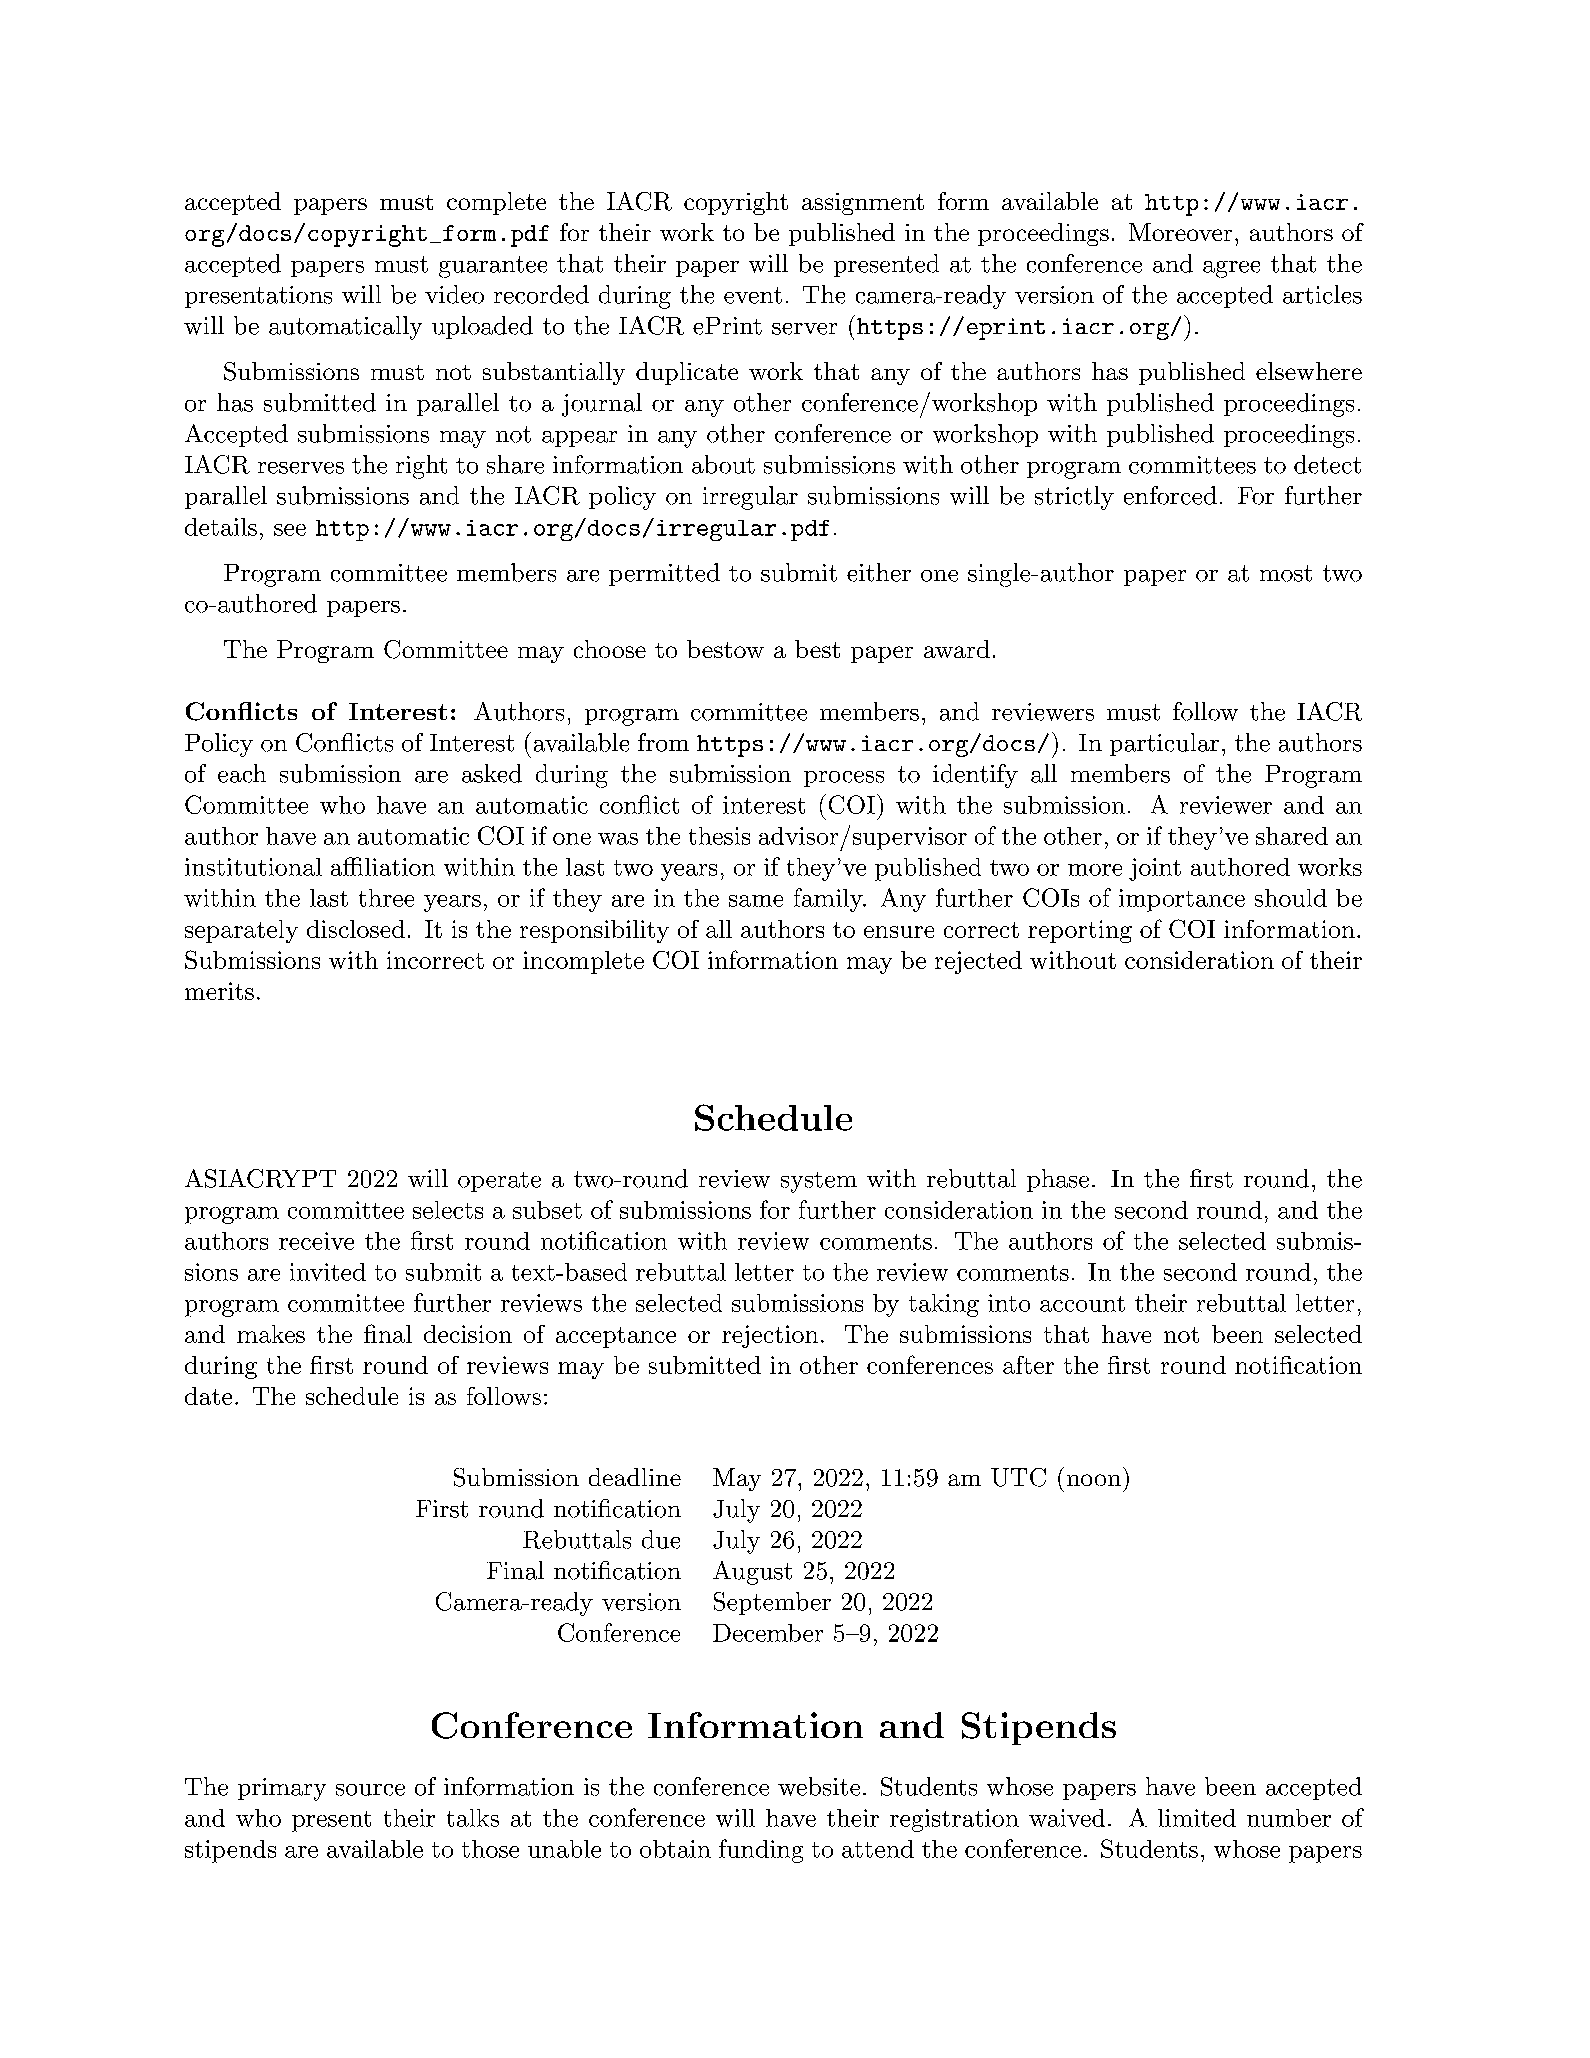  What do you see at coordinates (370, 1790) in the image?
I see `source` at bounding box center [370, 1790].
